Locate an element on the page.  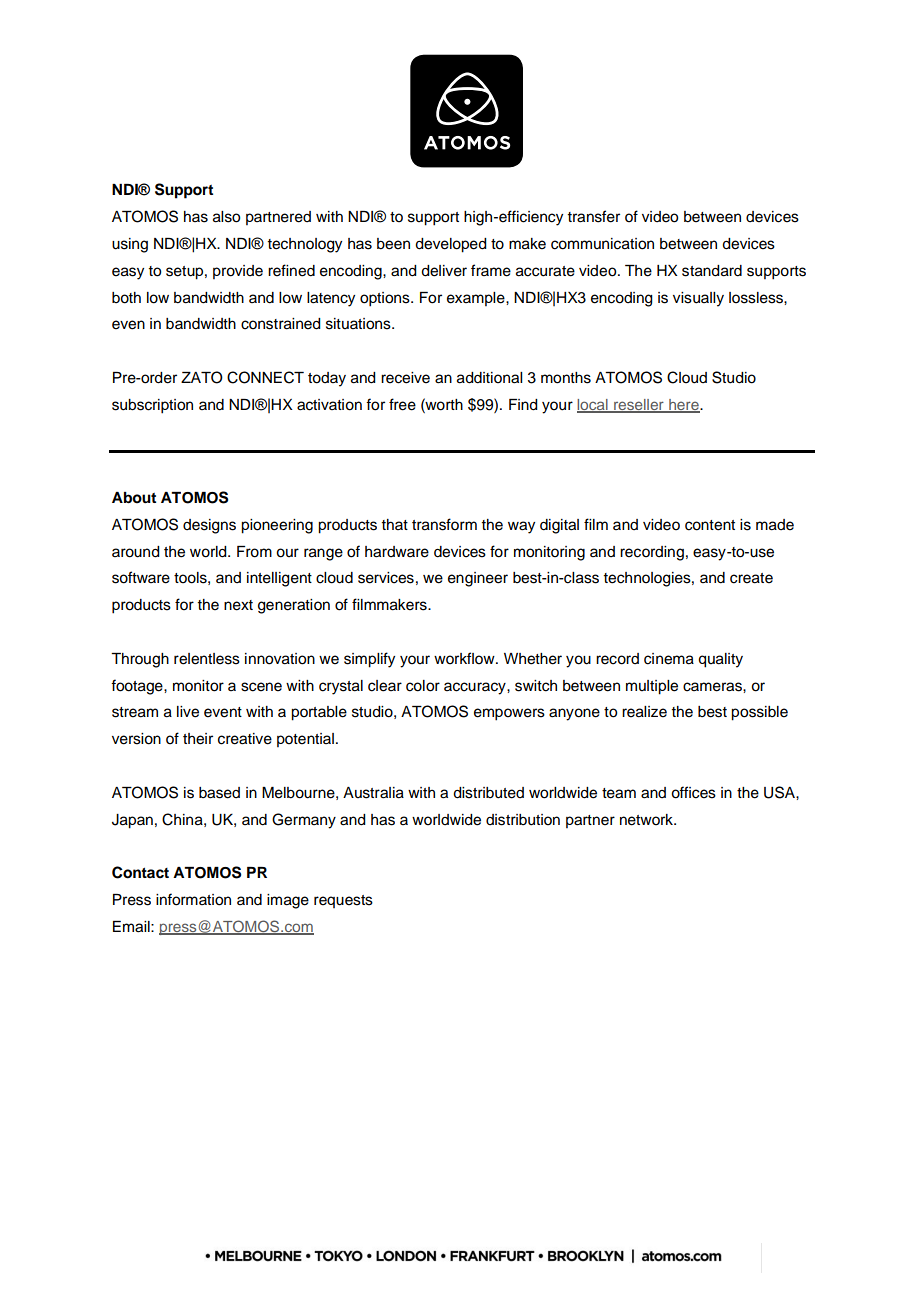
developed is located at coordinates (451, 245).
